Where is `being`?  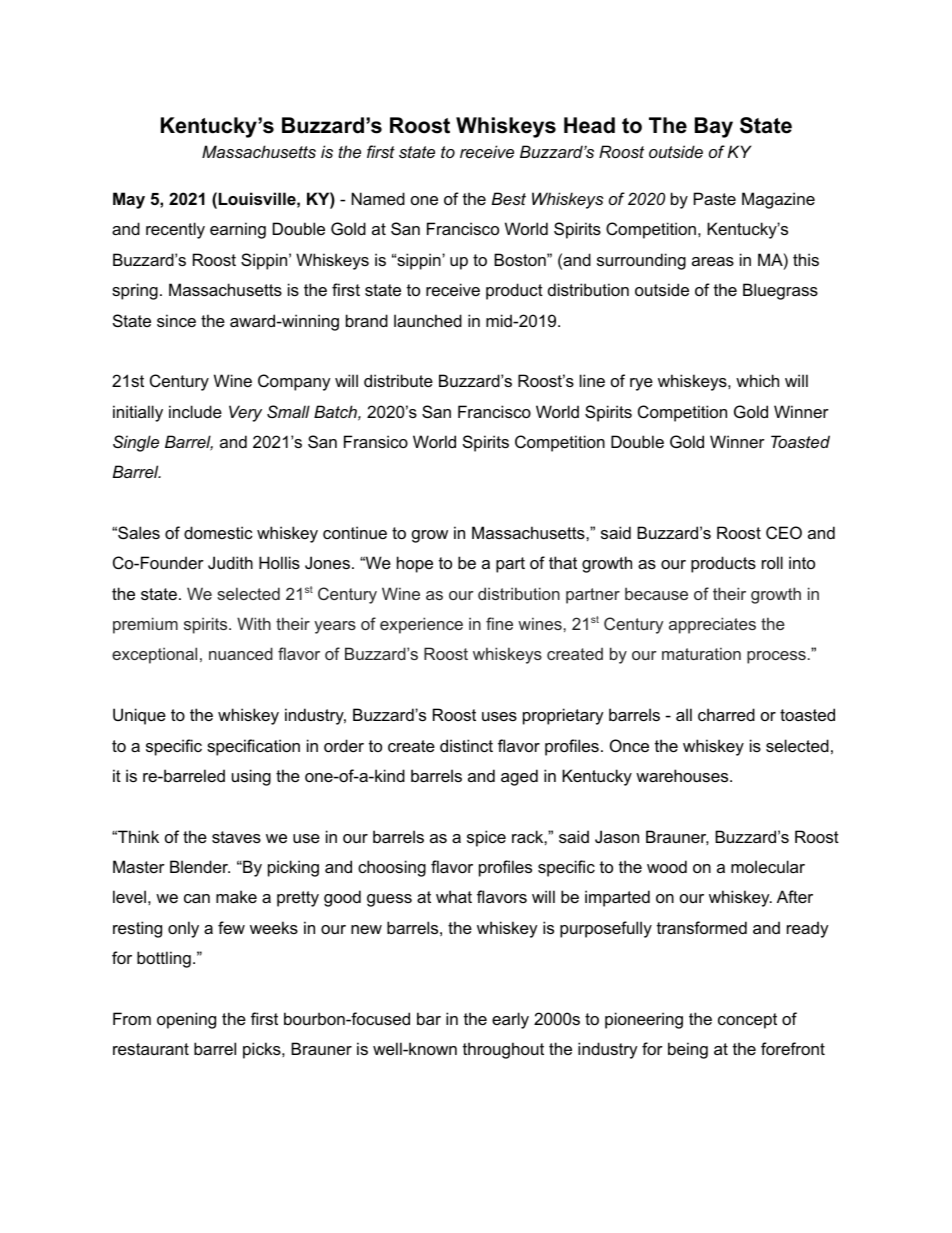
being is located at coordinates (688, 1050).
